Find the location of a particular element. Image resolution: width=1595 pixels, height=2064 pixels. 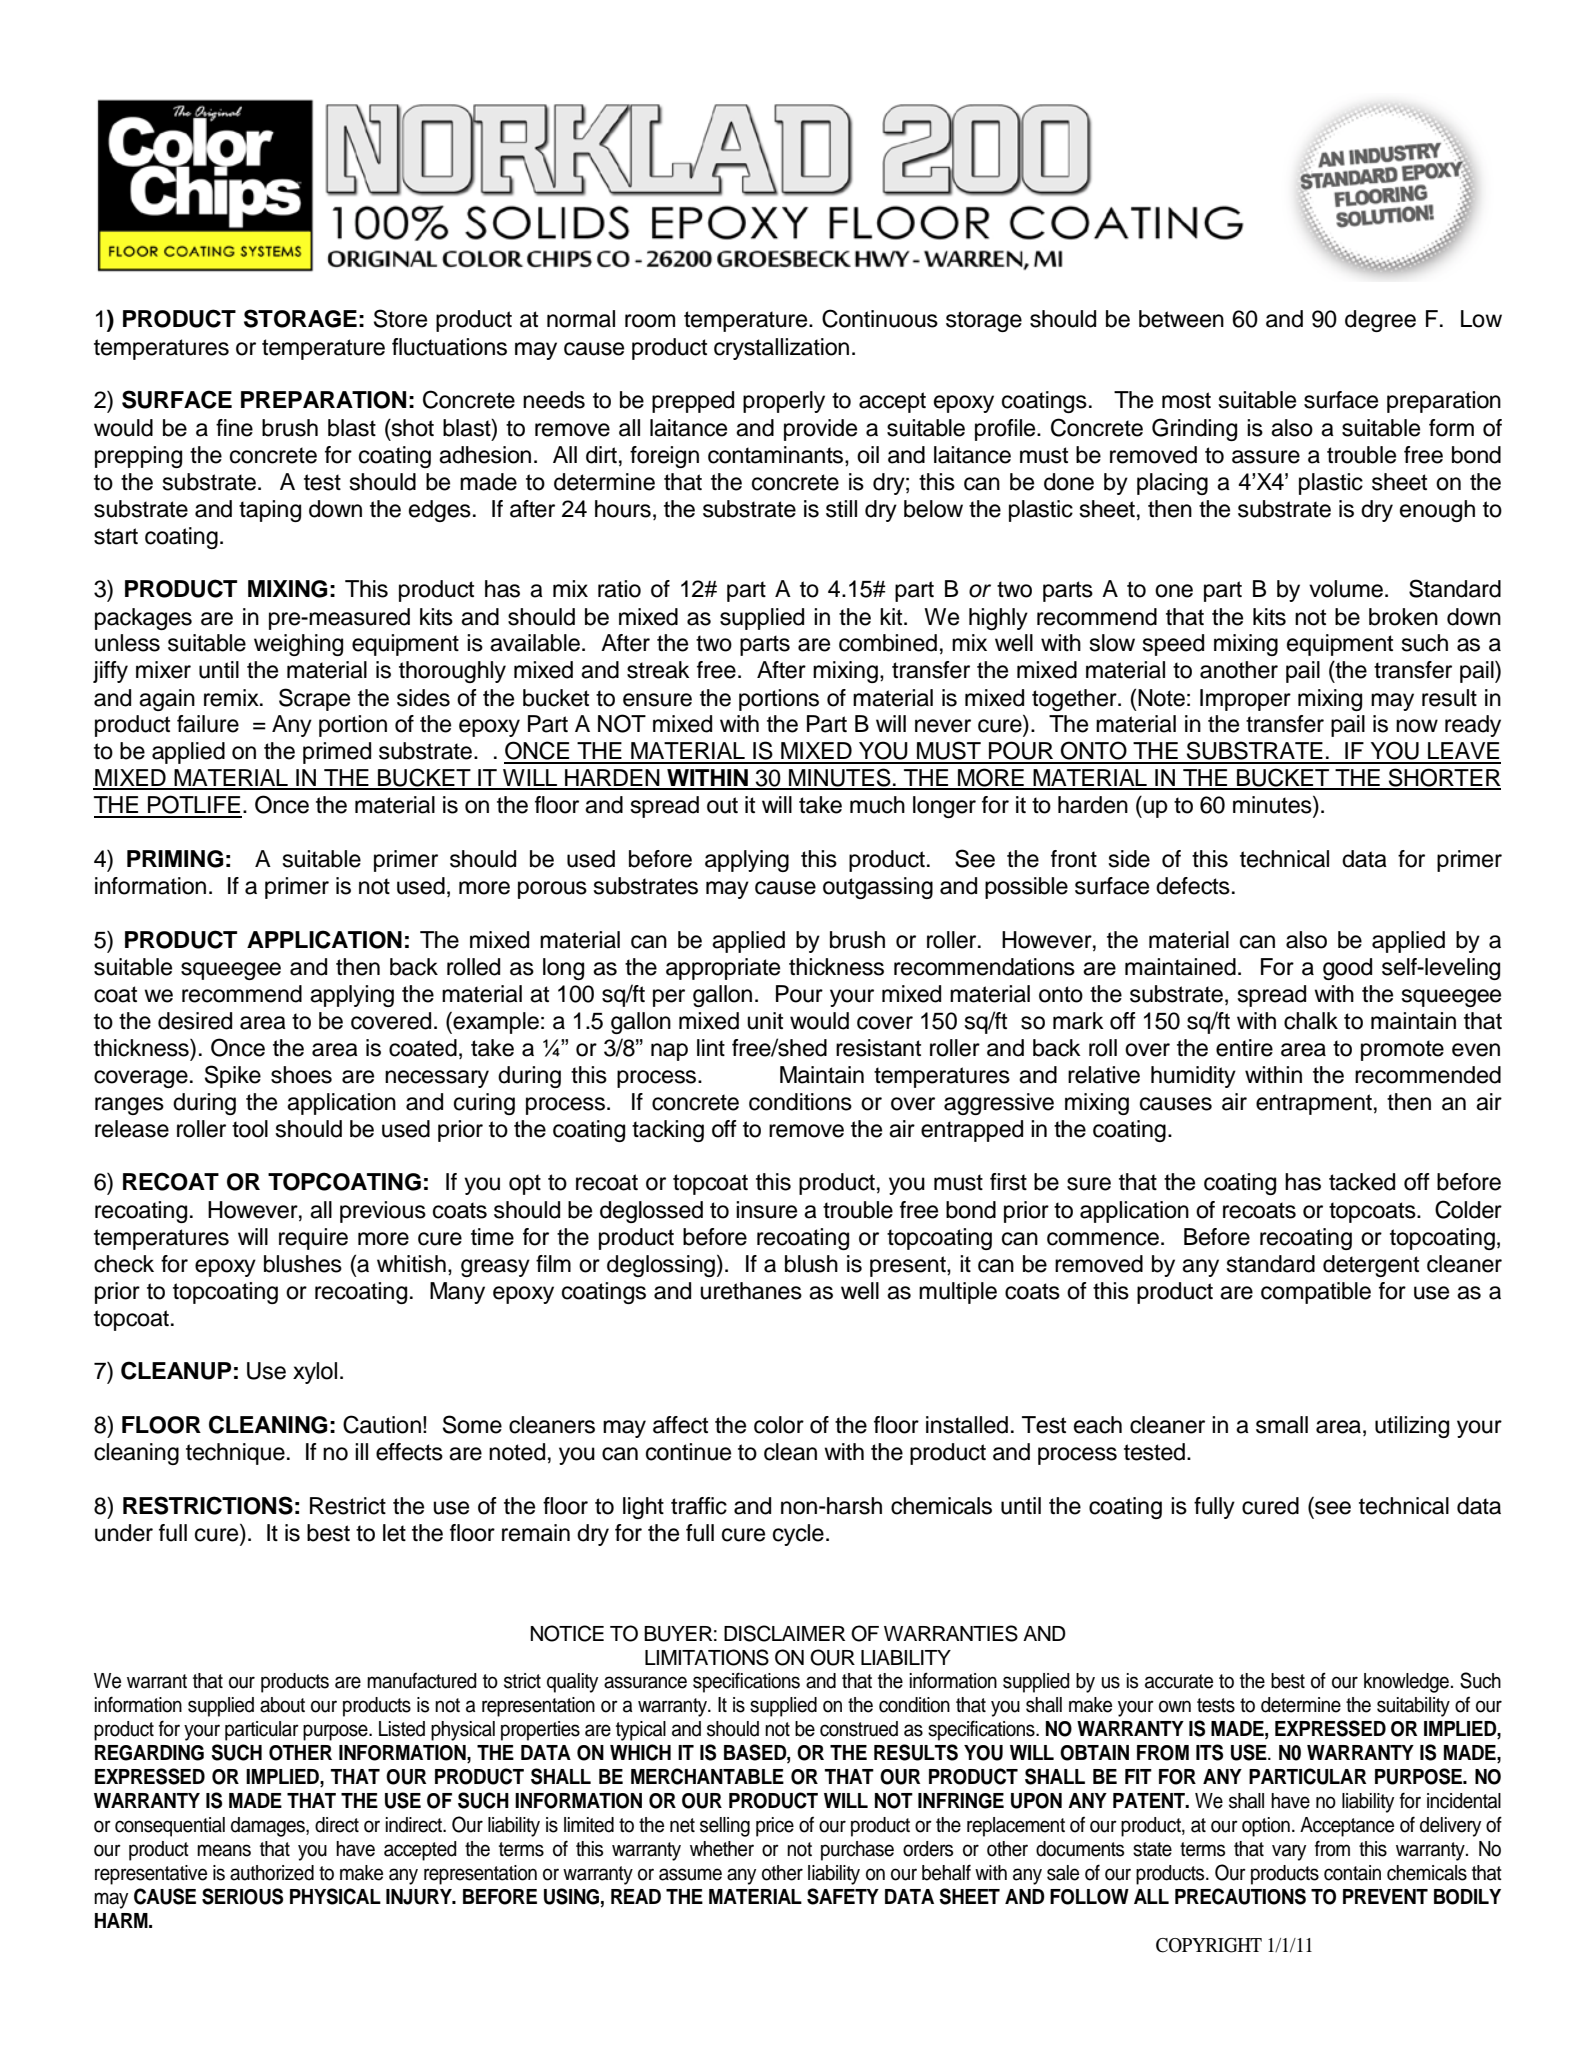

require is located at coordinates (313, 1239).
